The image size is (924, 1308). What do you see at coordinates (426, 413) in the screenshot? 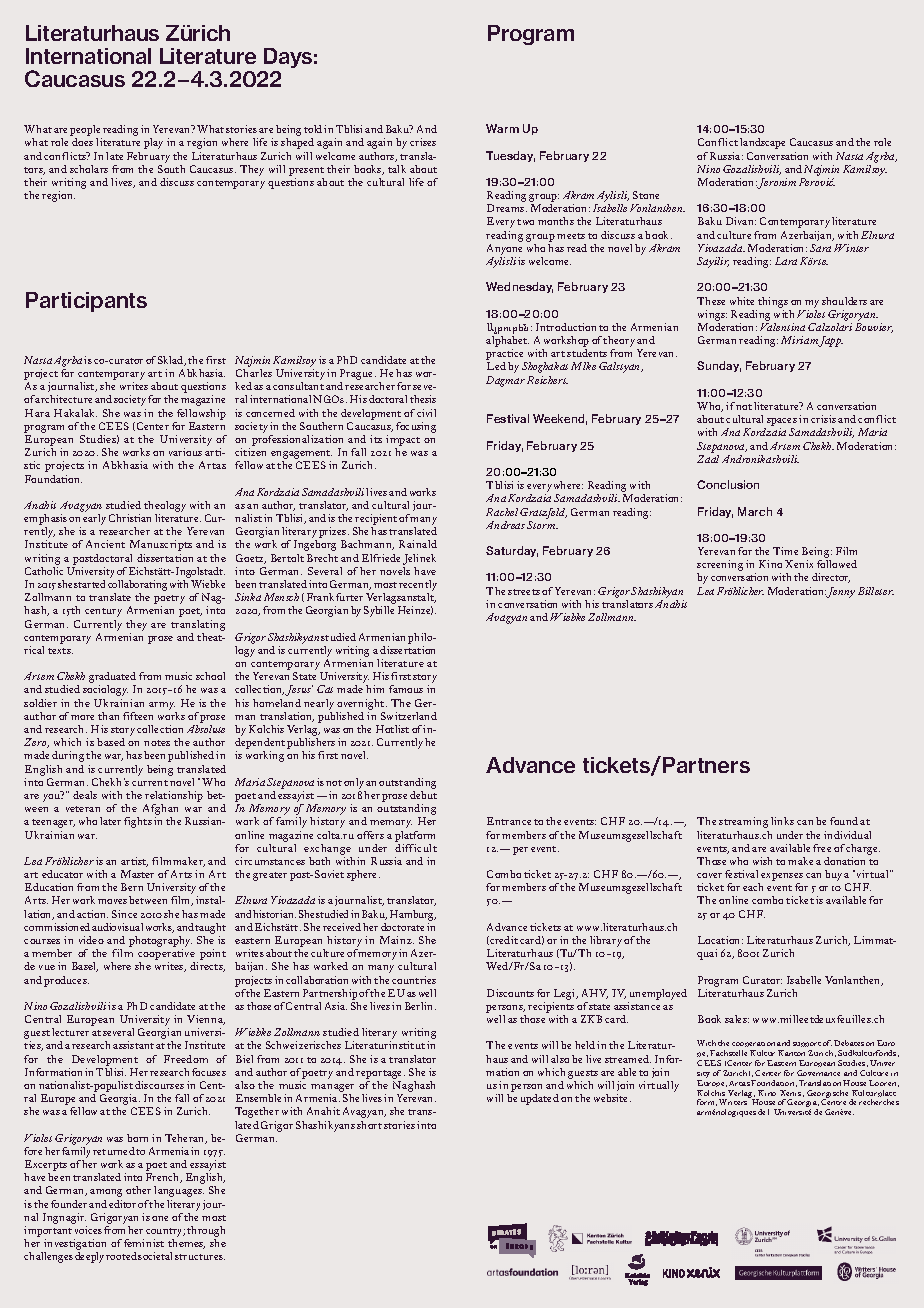
I see `civil` at bounding box center [426, 413].
